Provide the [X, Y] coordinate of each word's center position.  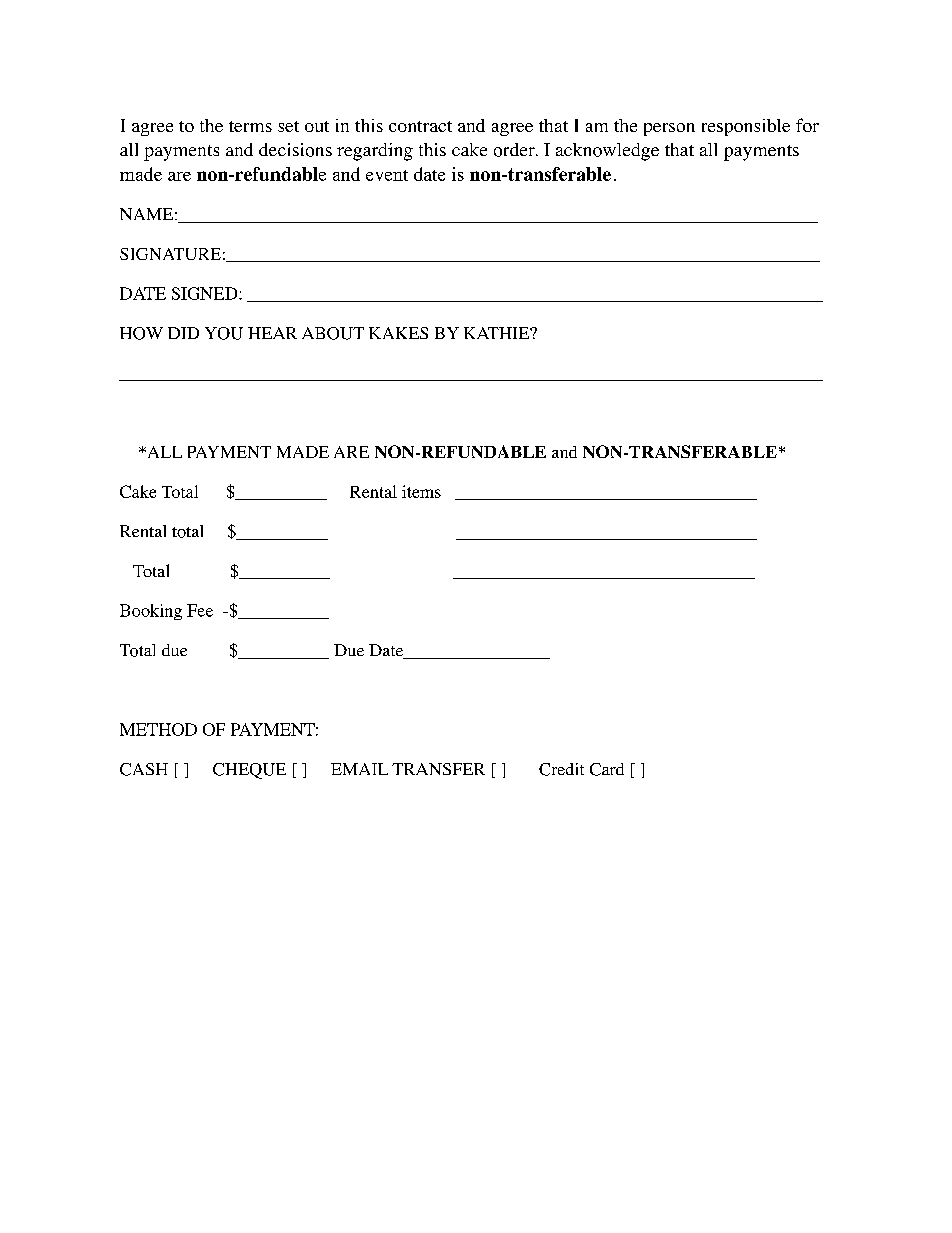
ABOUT [333, 333]
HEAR [272, 333]
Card [607, 769]
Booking [151, 612]
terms [250, 126]
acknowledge [607, 152]
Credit [561, 769]
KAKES [398, 333]
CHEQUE [249, 771]
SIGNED [206, 293]
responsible [746, 127]
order [515, 150]
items [421, 491]
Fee [200, 610]
